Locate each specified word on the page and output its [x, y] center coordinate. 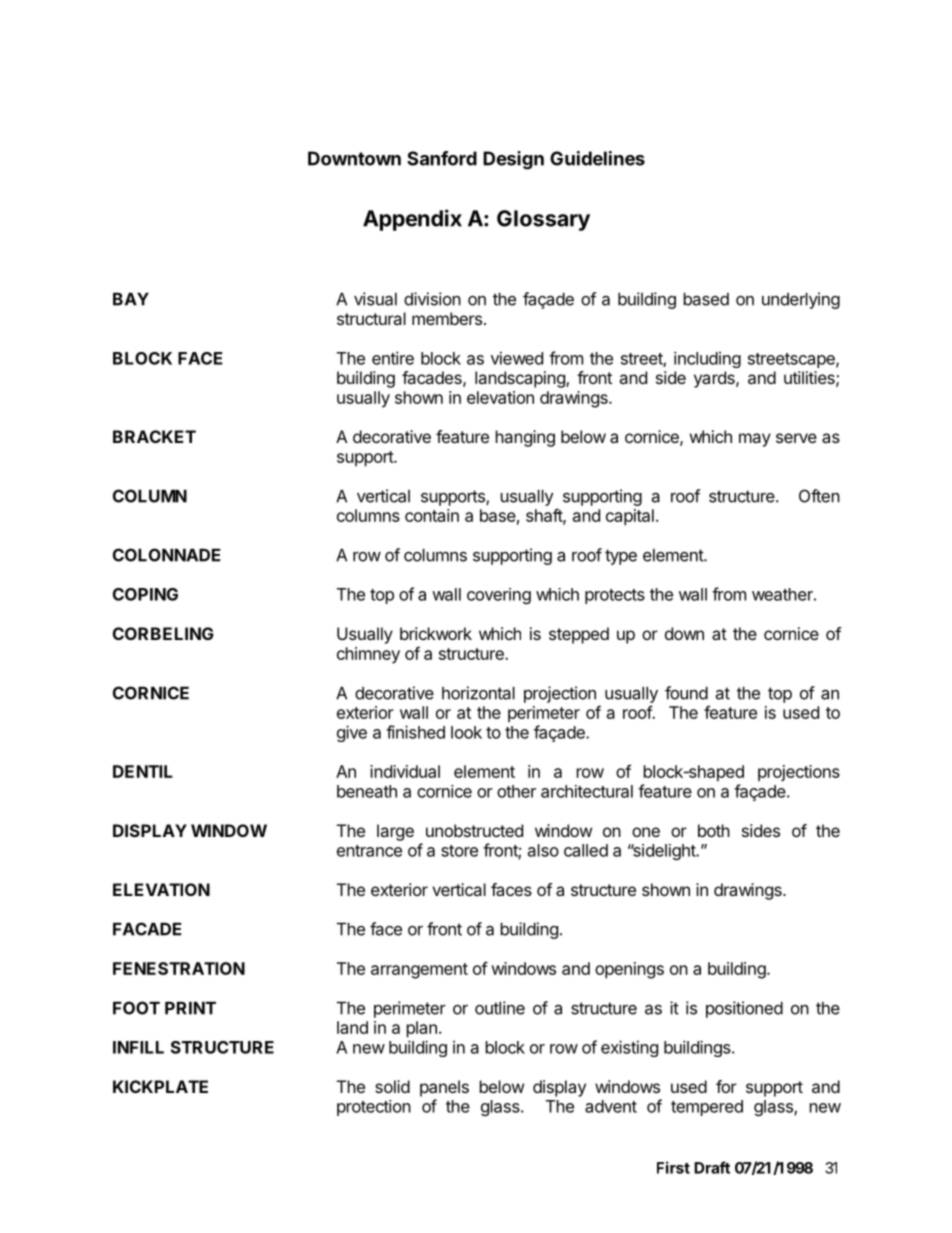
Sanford [442, 158]
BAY [131, 299]
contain [432, 515]
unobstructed [474, 830]
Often [819, 496]
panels [444, 1088]
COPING [145, 594]
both [714, 830]
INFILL [138, 1047]
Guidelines [597, 158]
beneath [367, 791]
